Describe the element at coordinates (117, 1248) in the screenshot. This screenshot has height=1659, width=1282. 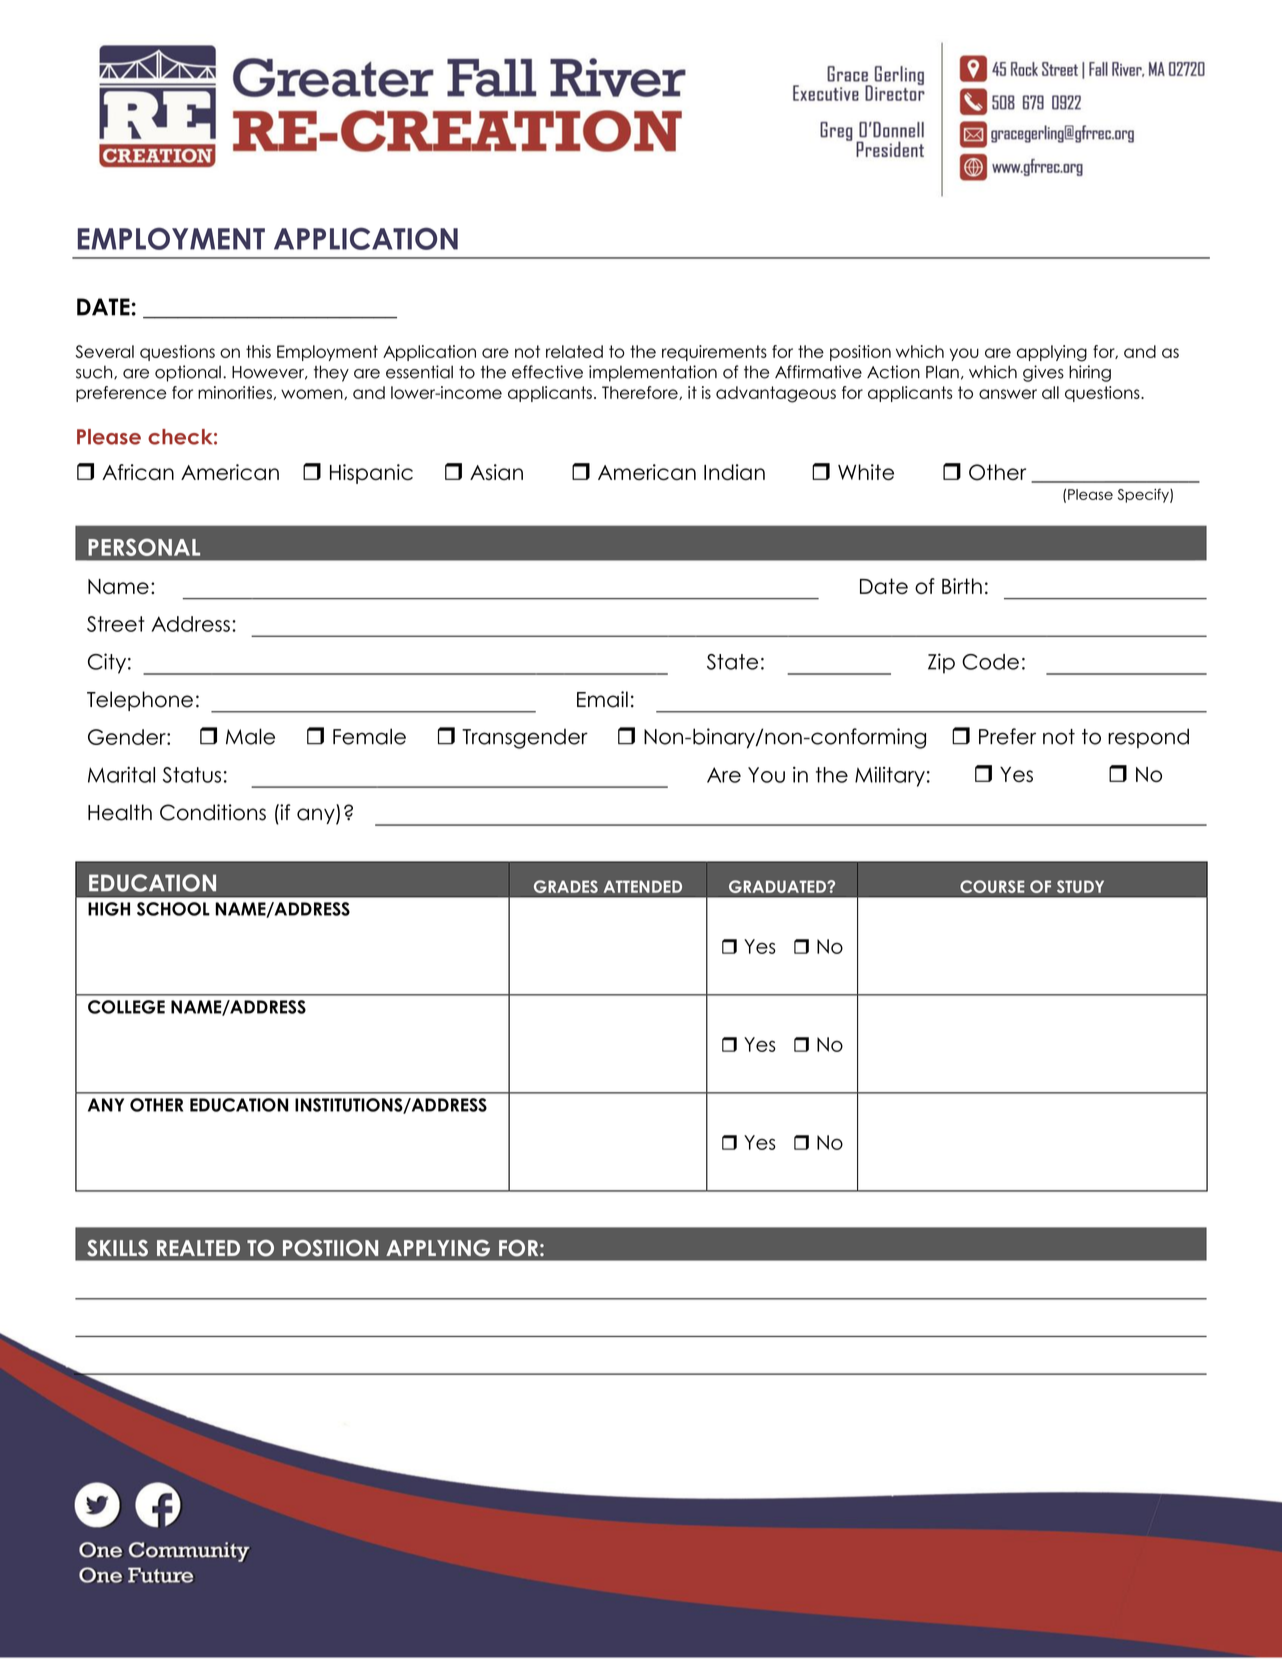
I see `SKILLS` at that location.
